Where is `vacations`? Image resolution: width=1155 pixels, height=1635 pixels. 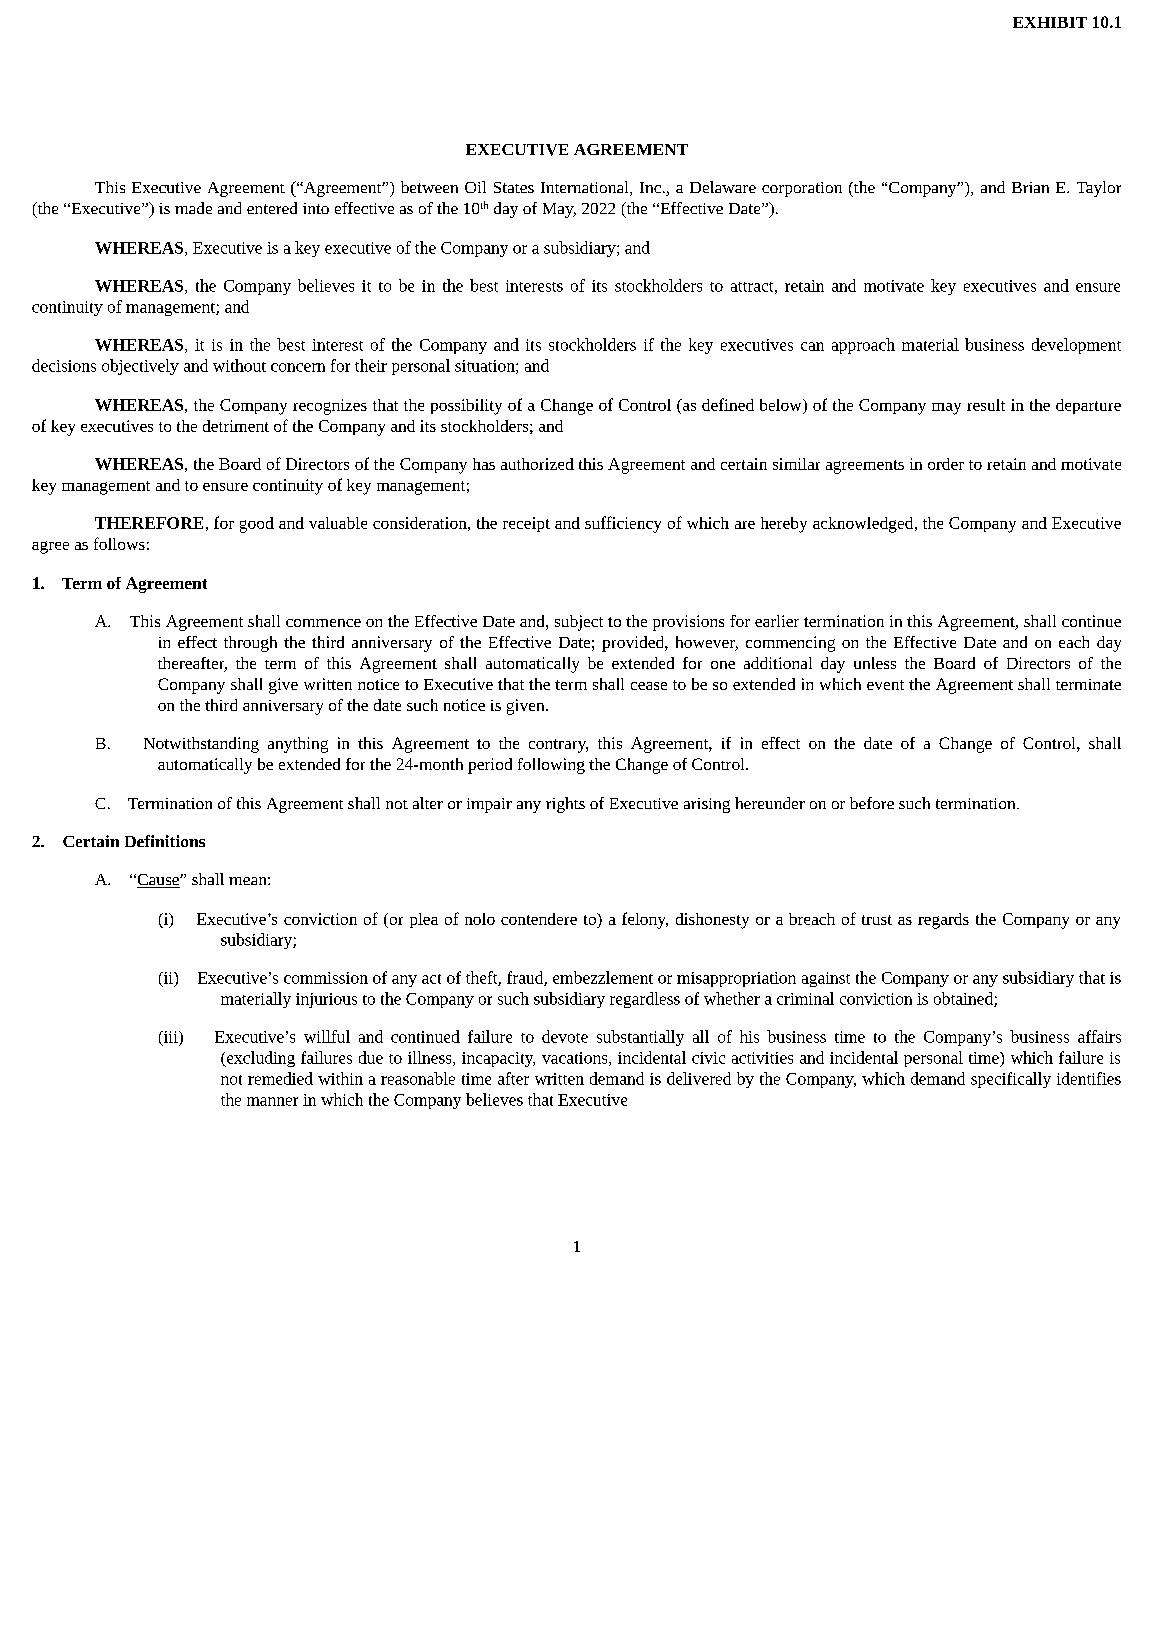 vacations is located at coordinates (576, 1059).
